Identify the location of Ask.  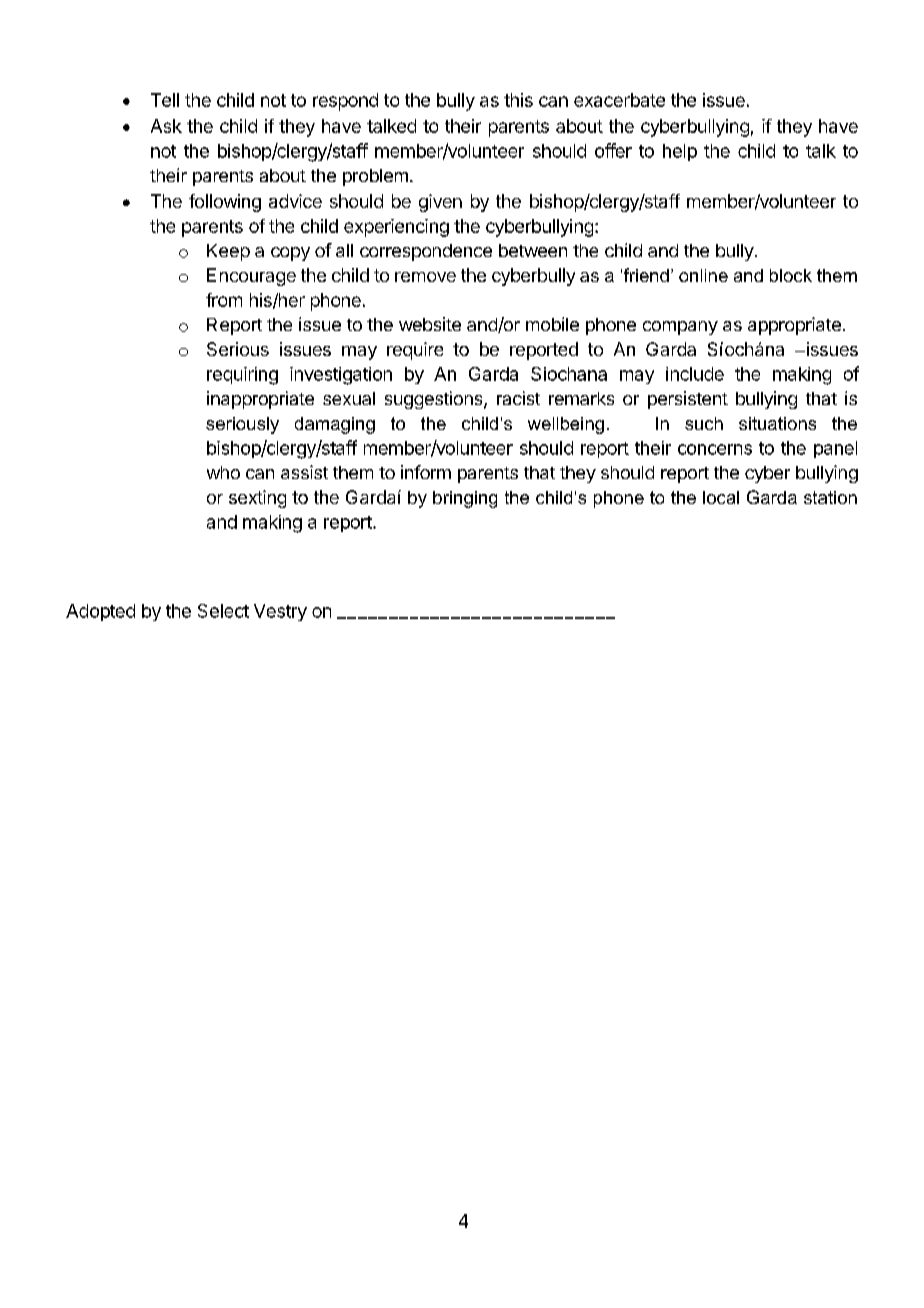
(166, 126).
